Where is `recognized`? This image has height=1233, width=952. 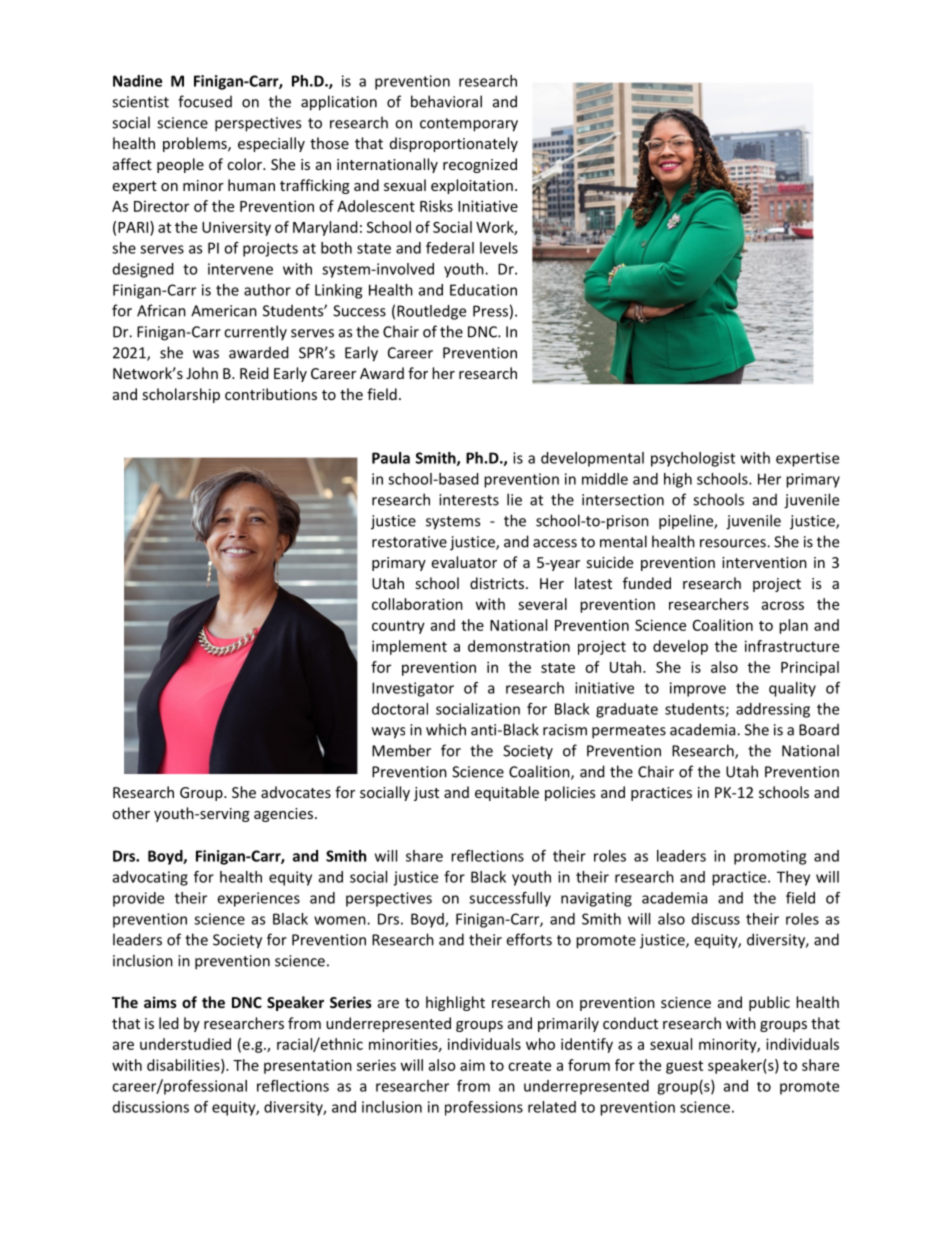 recognized is located at coordinates (480, 165).
